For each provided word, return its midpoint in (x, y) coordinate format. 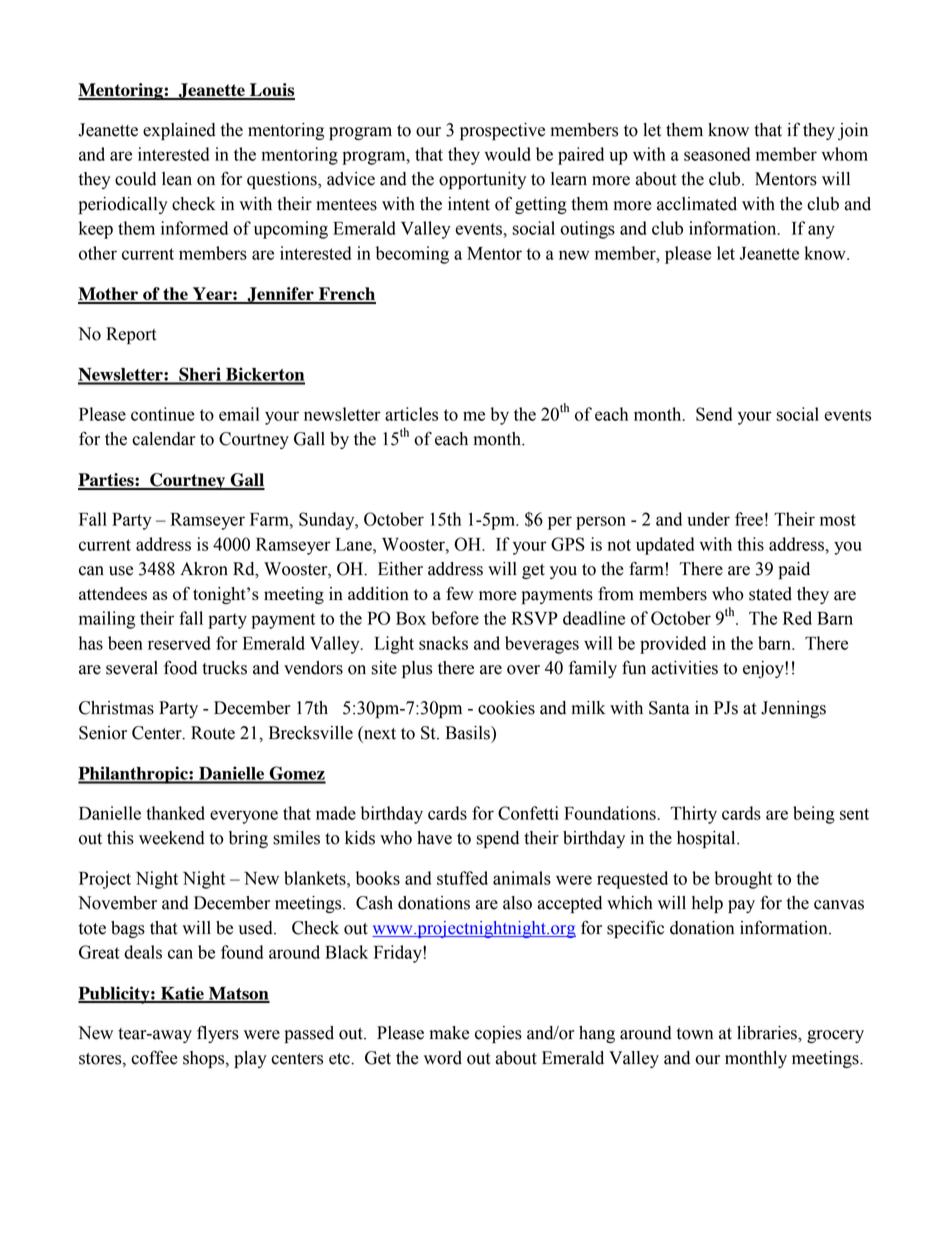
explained (179, 131)
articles (411, 414)
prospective (502, 131)
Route (213, 733)
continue (163, 414)
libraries (768, 1033)
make (449, 1033)
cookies (506, 708)
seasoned (717, 154)
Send (714, 414)
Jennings (793, 709)
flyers (218, 1034)
